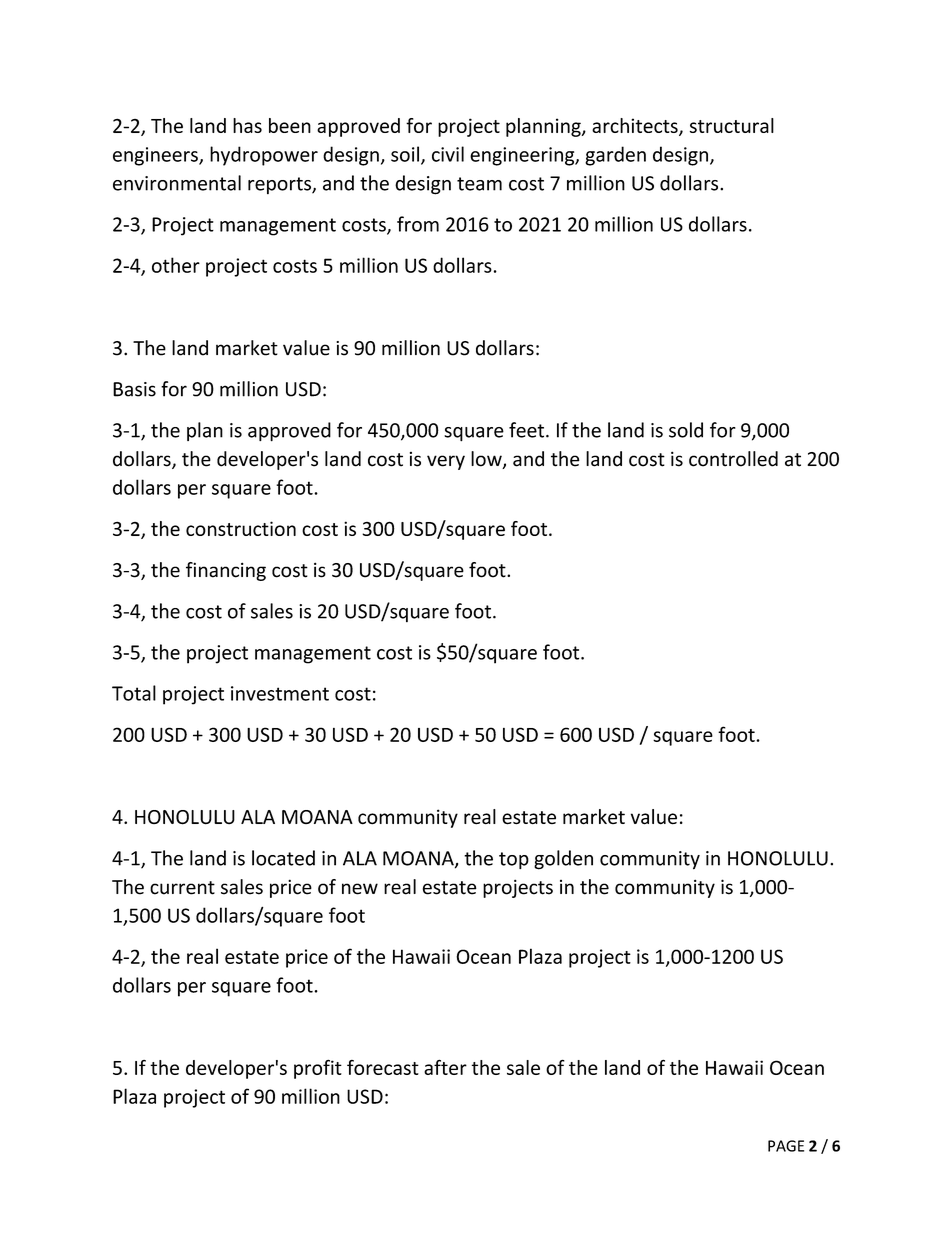 The image size is (952, 1233). Describe the element at coordinates (241, 528) in the screenshot. I see `construction` at that location.
